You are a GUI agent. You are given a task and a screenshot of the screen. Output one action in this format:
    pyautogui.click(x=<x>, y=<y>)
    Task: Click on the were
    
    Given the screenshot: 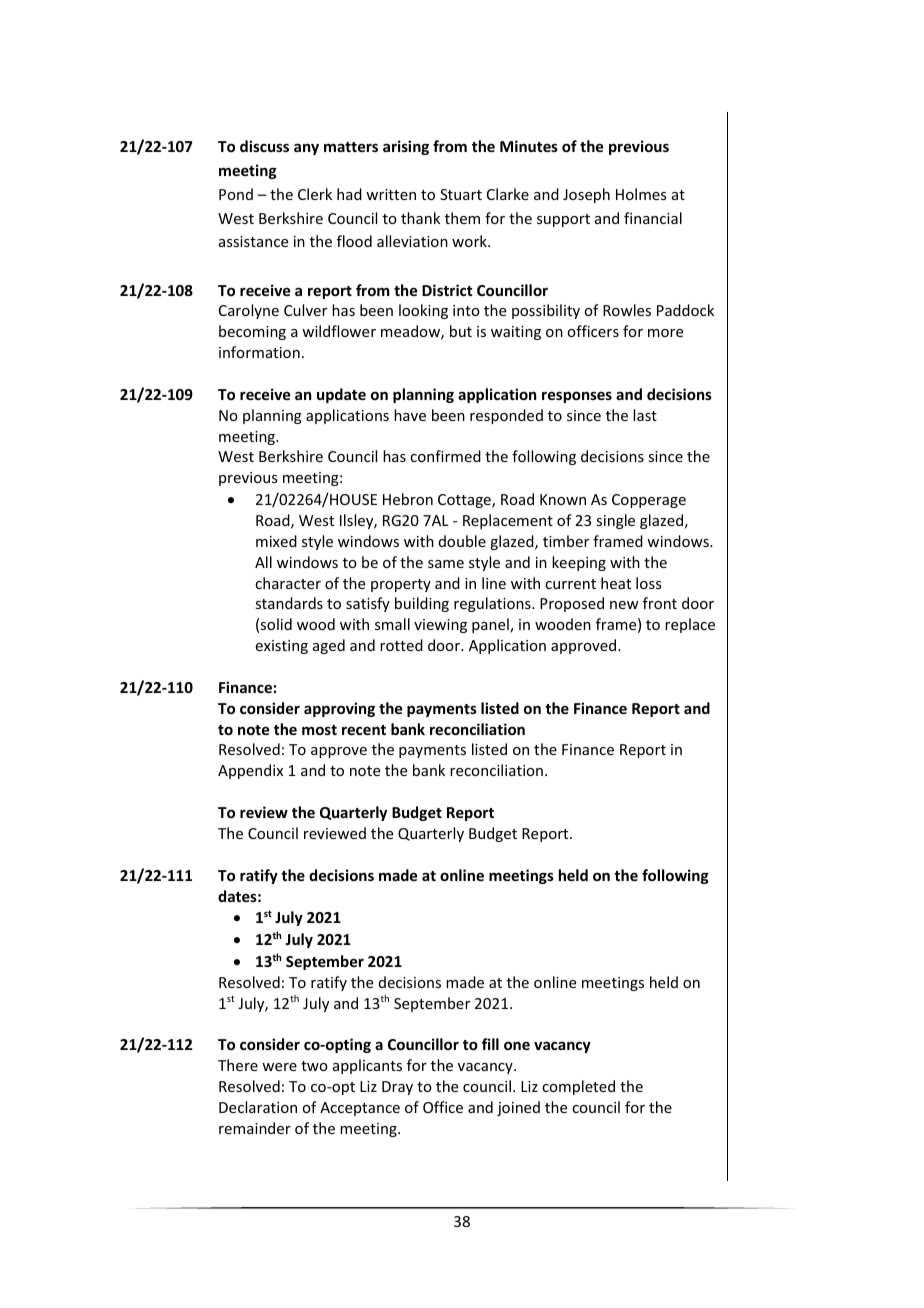 What is the action you would take?
    pyautogui.click(x=279, y=1067)
